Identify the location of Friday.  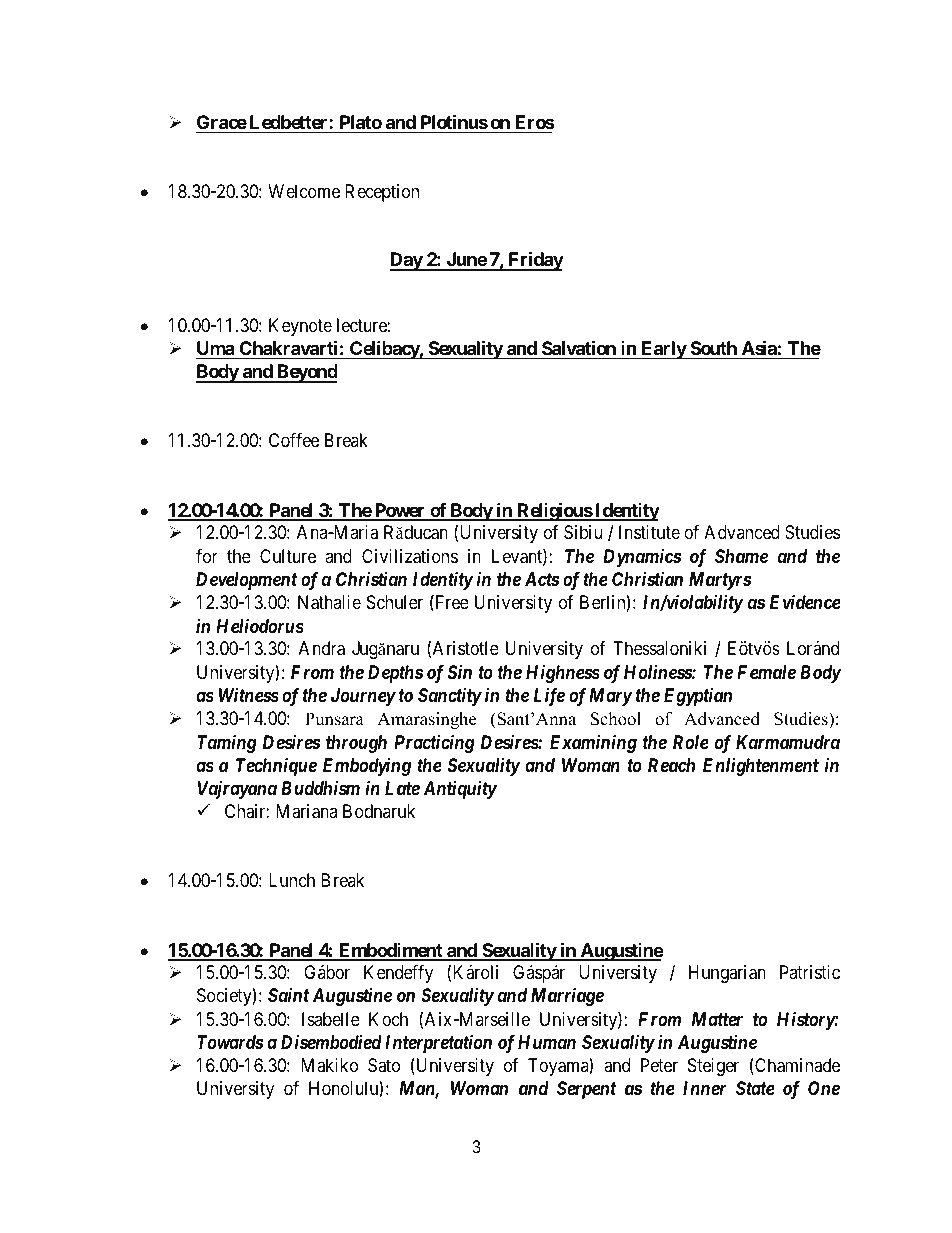
(535, 261).
